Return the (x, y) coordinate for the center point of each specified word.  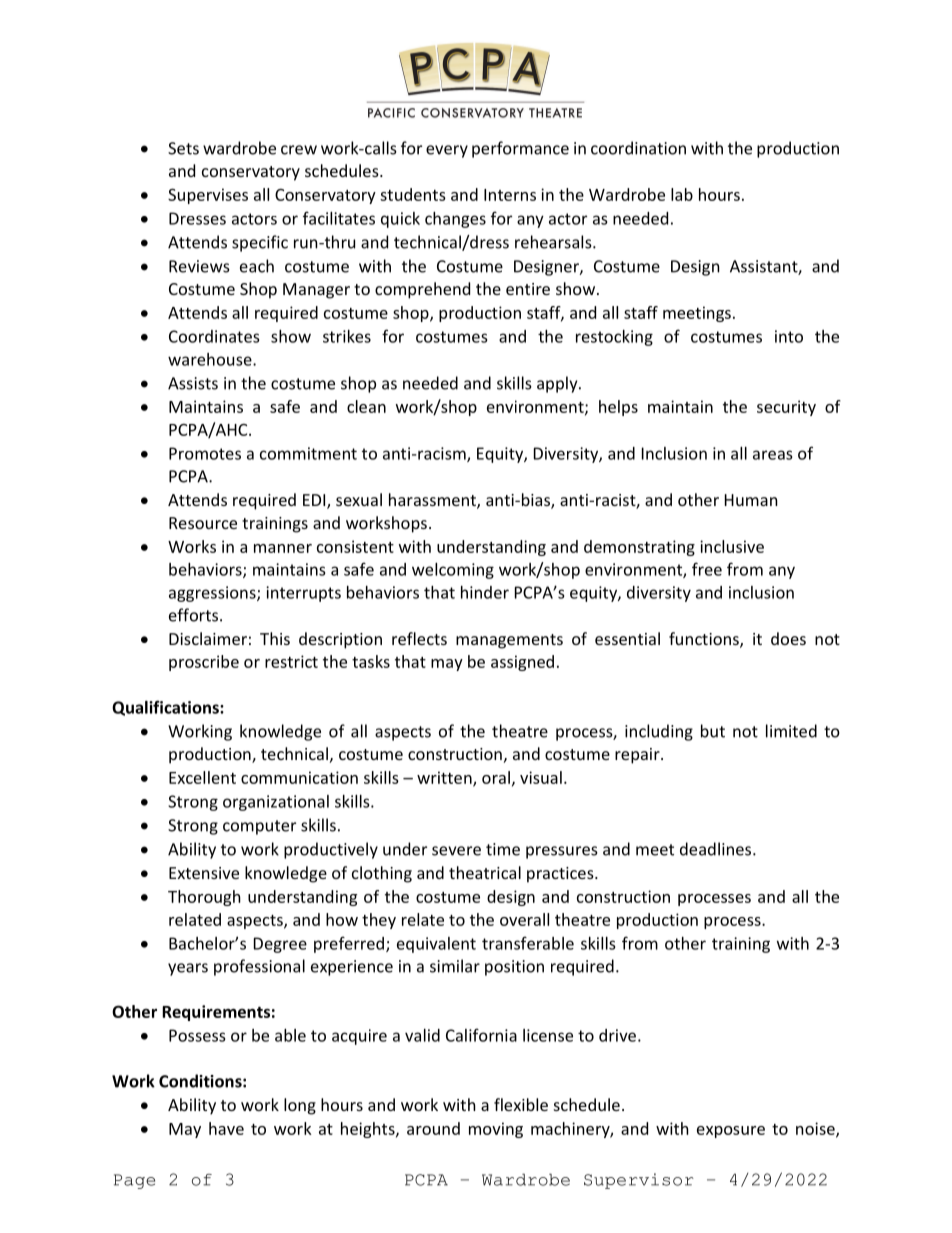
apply (558, 384)
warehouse (211, 359)
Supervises (208, 196)
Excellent (202, 777)
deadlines (717, 849)
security (786, 408)
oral (496, 777)
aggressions (213, 594)
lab (682, 194)
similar (455, 966)
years (188, 969)
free (707, 569)
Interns (510, 195)
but (713, 731)
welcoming (453, 571)
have (226, 1128)
